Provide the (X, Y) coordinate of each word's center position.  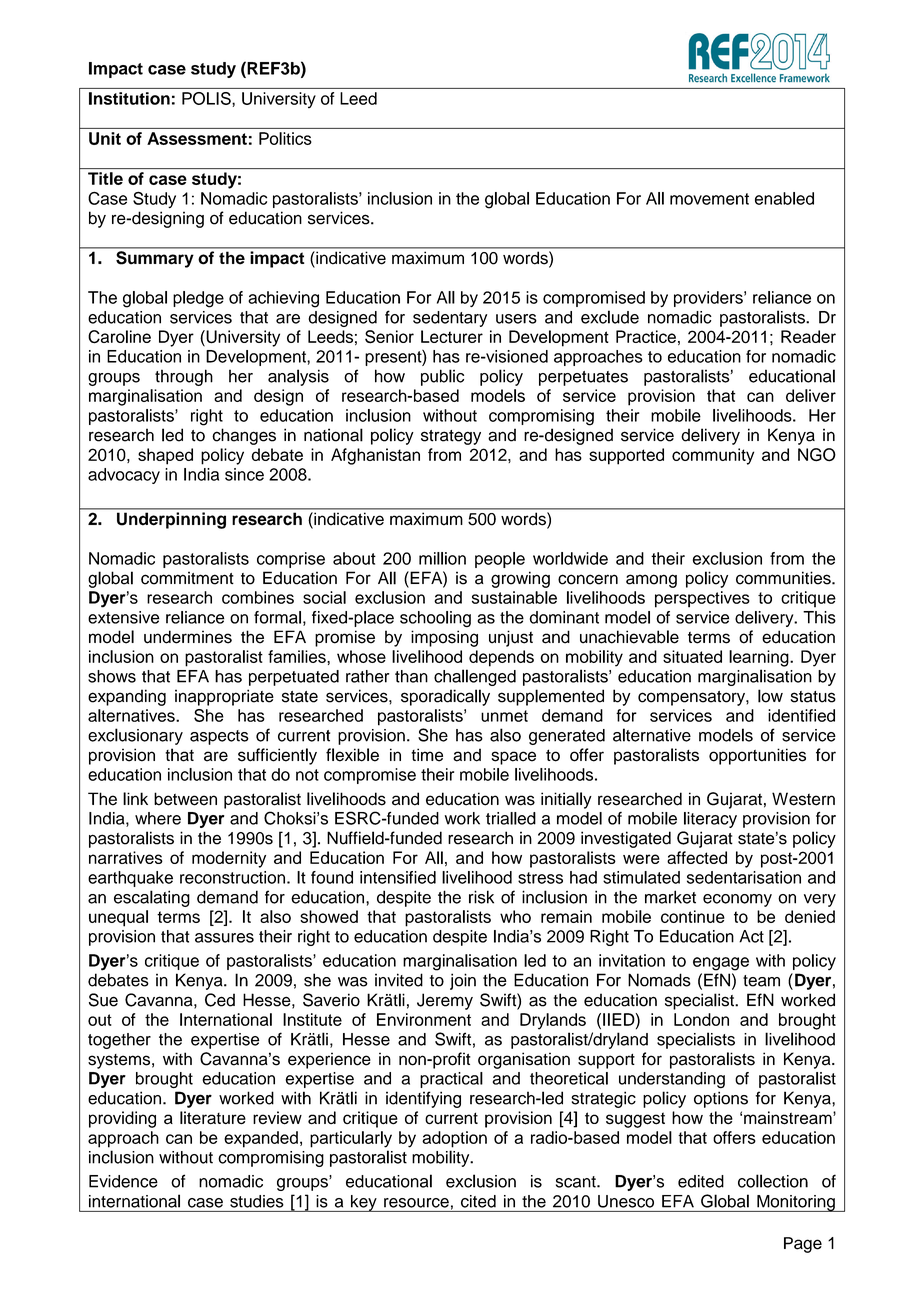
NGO (817, 455)
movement (709, 199)
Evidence (123, 1181)
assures (224, 938)
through (184, 377)
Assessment (197, 138)
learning (760, 658)
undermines (188, 637)
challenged (475, 677)
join (463, 981)
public (442, 377)
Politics (285, 138)
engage (721, 964)
